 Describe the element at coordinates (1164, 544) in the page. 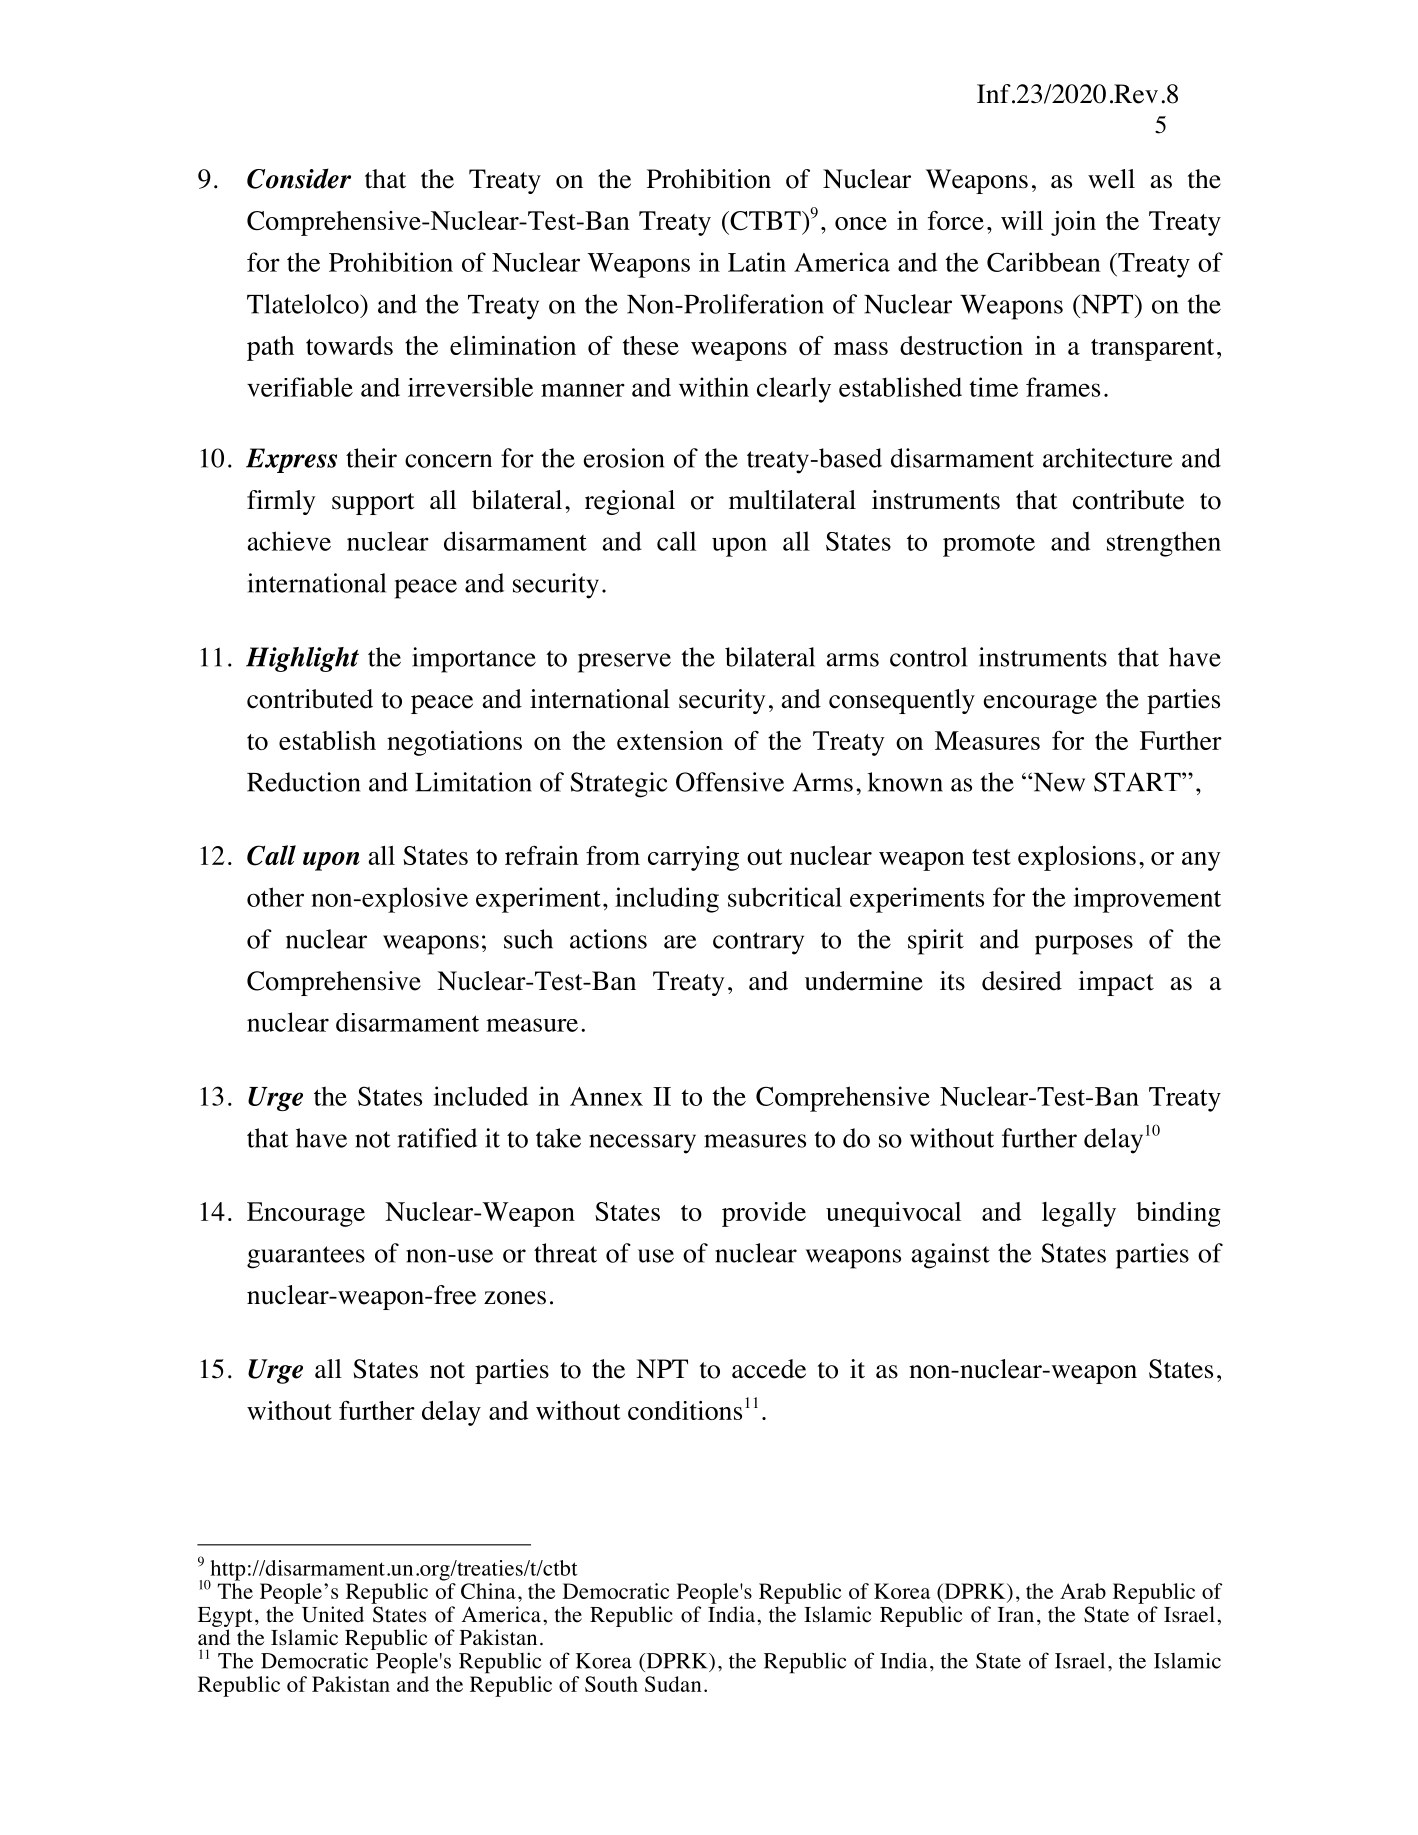

I see `strengthen` at that location.
